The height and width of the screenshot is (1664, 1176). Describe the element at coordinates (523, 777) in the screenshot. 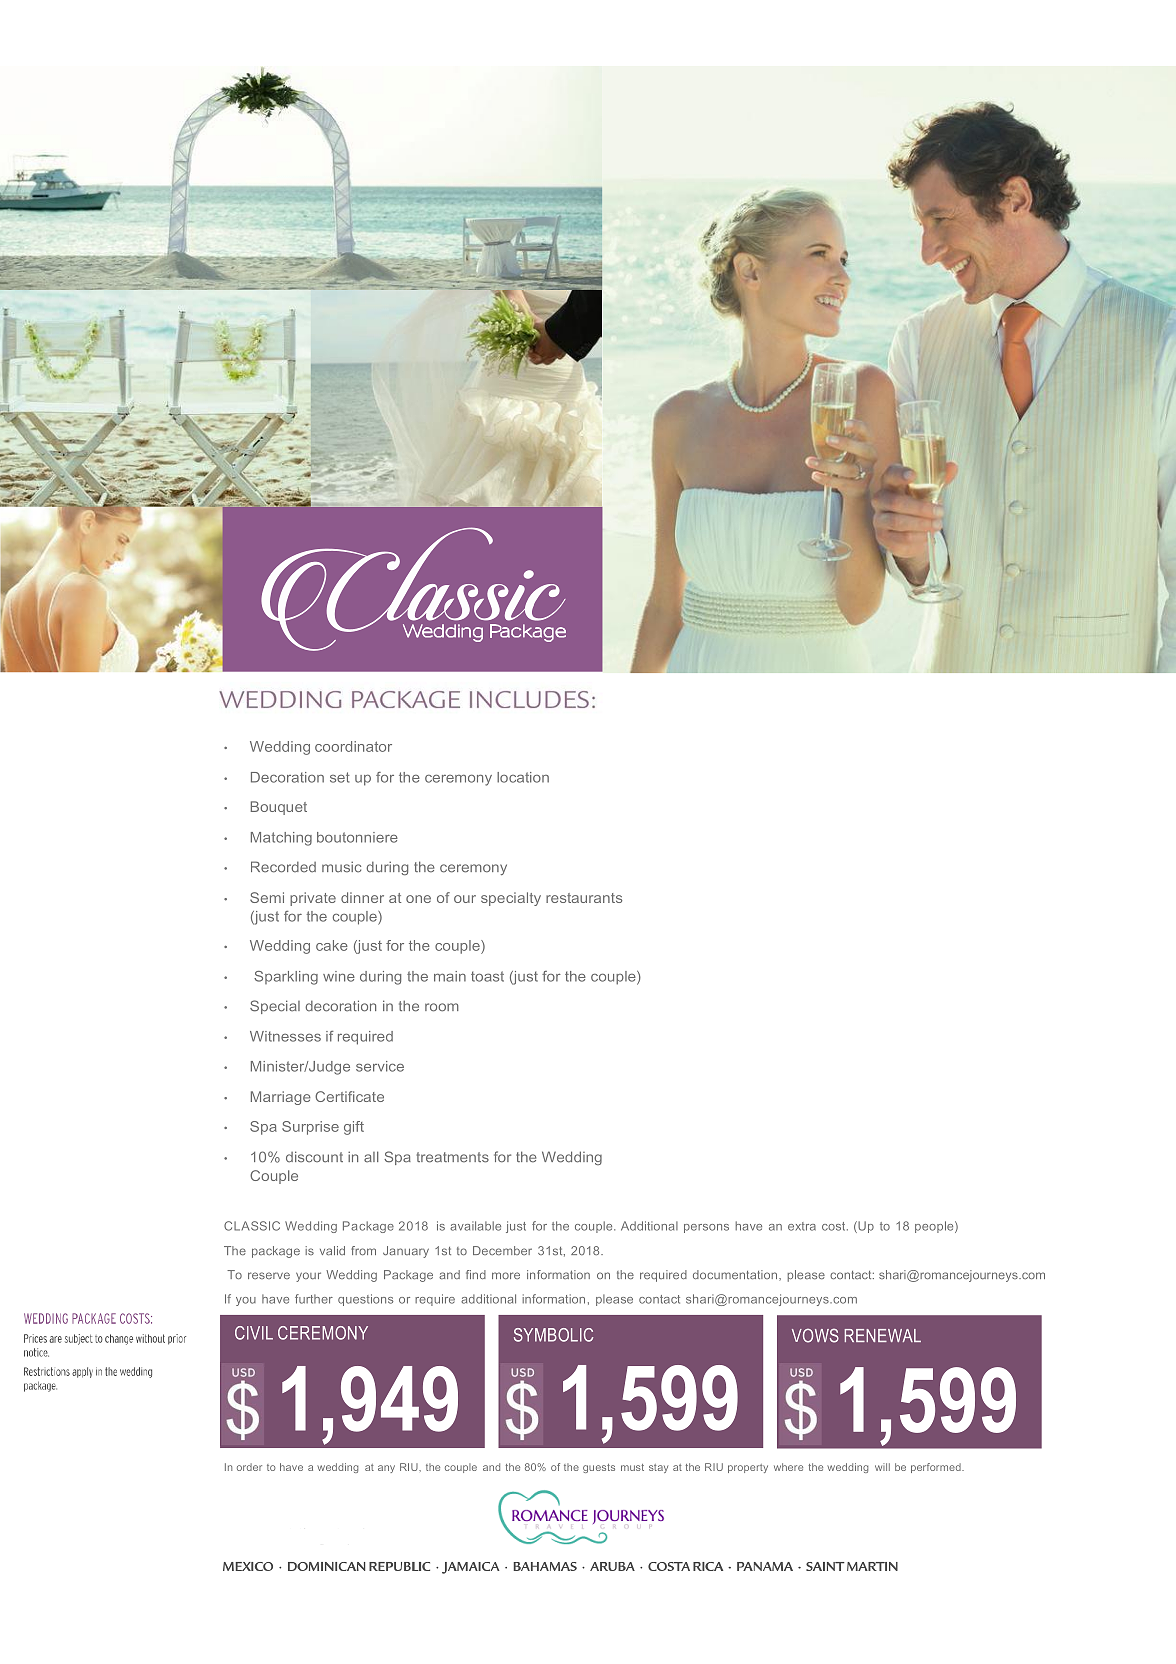

I see `location` at that location.
